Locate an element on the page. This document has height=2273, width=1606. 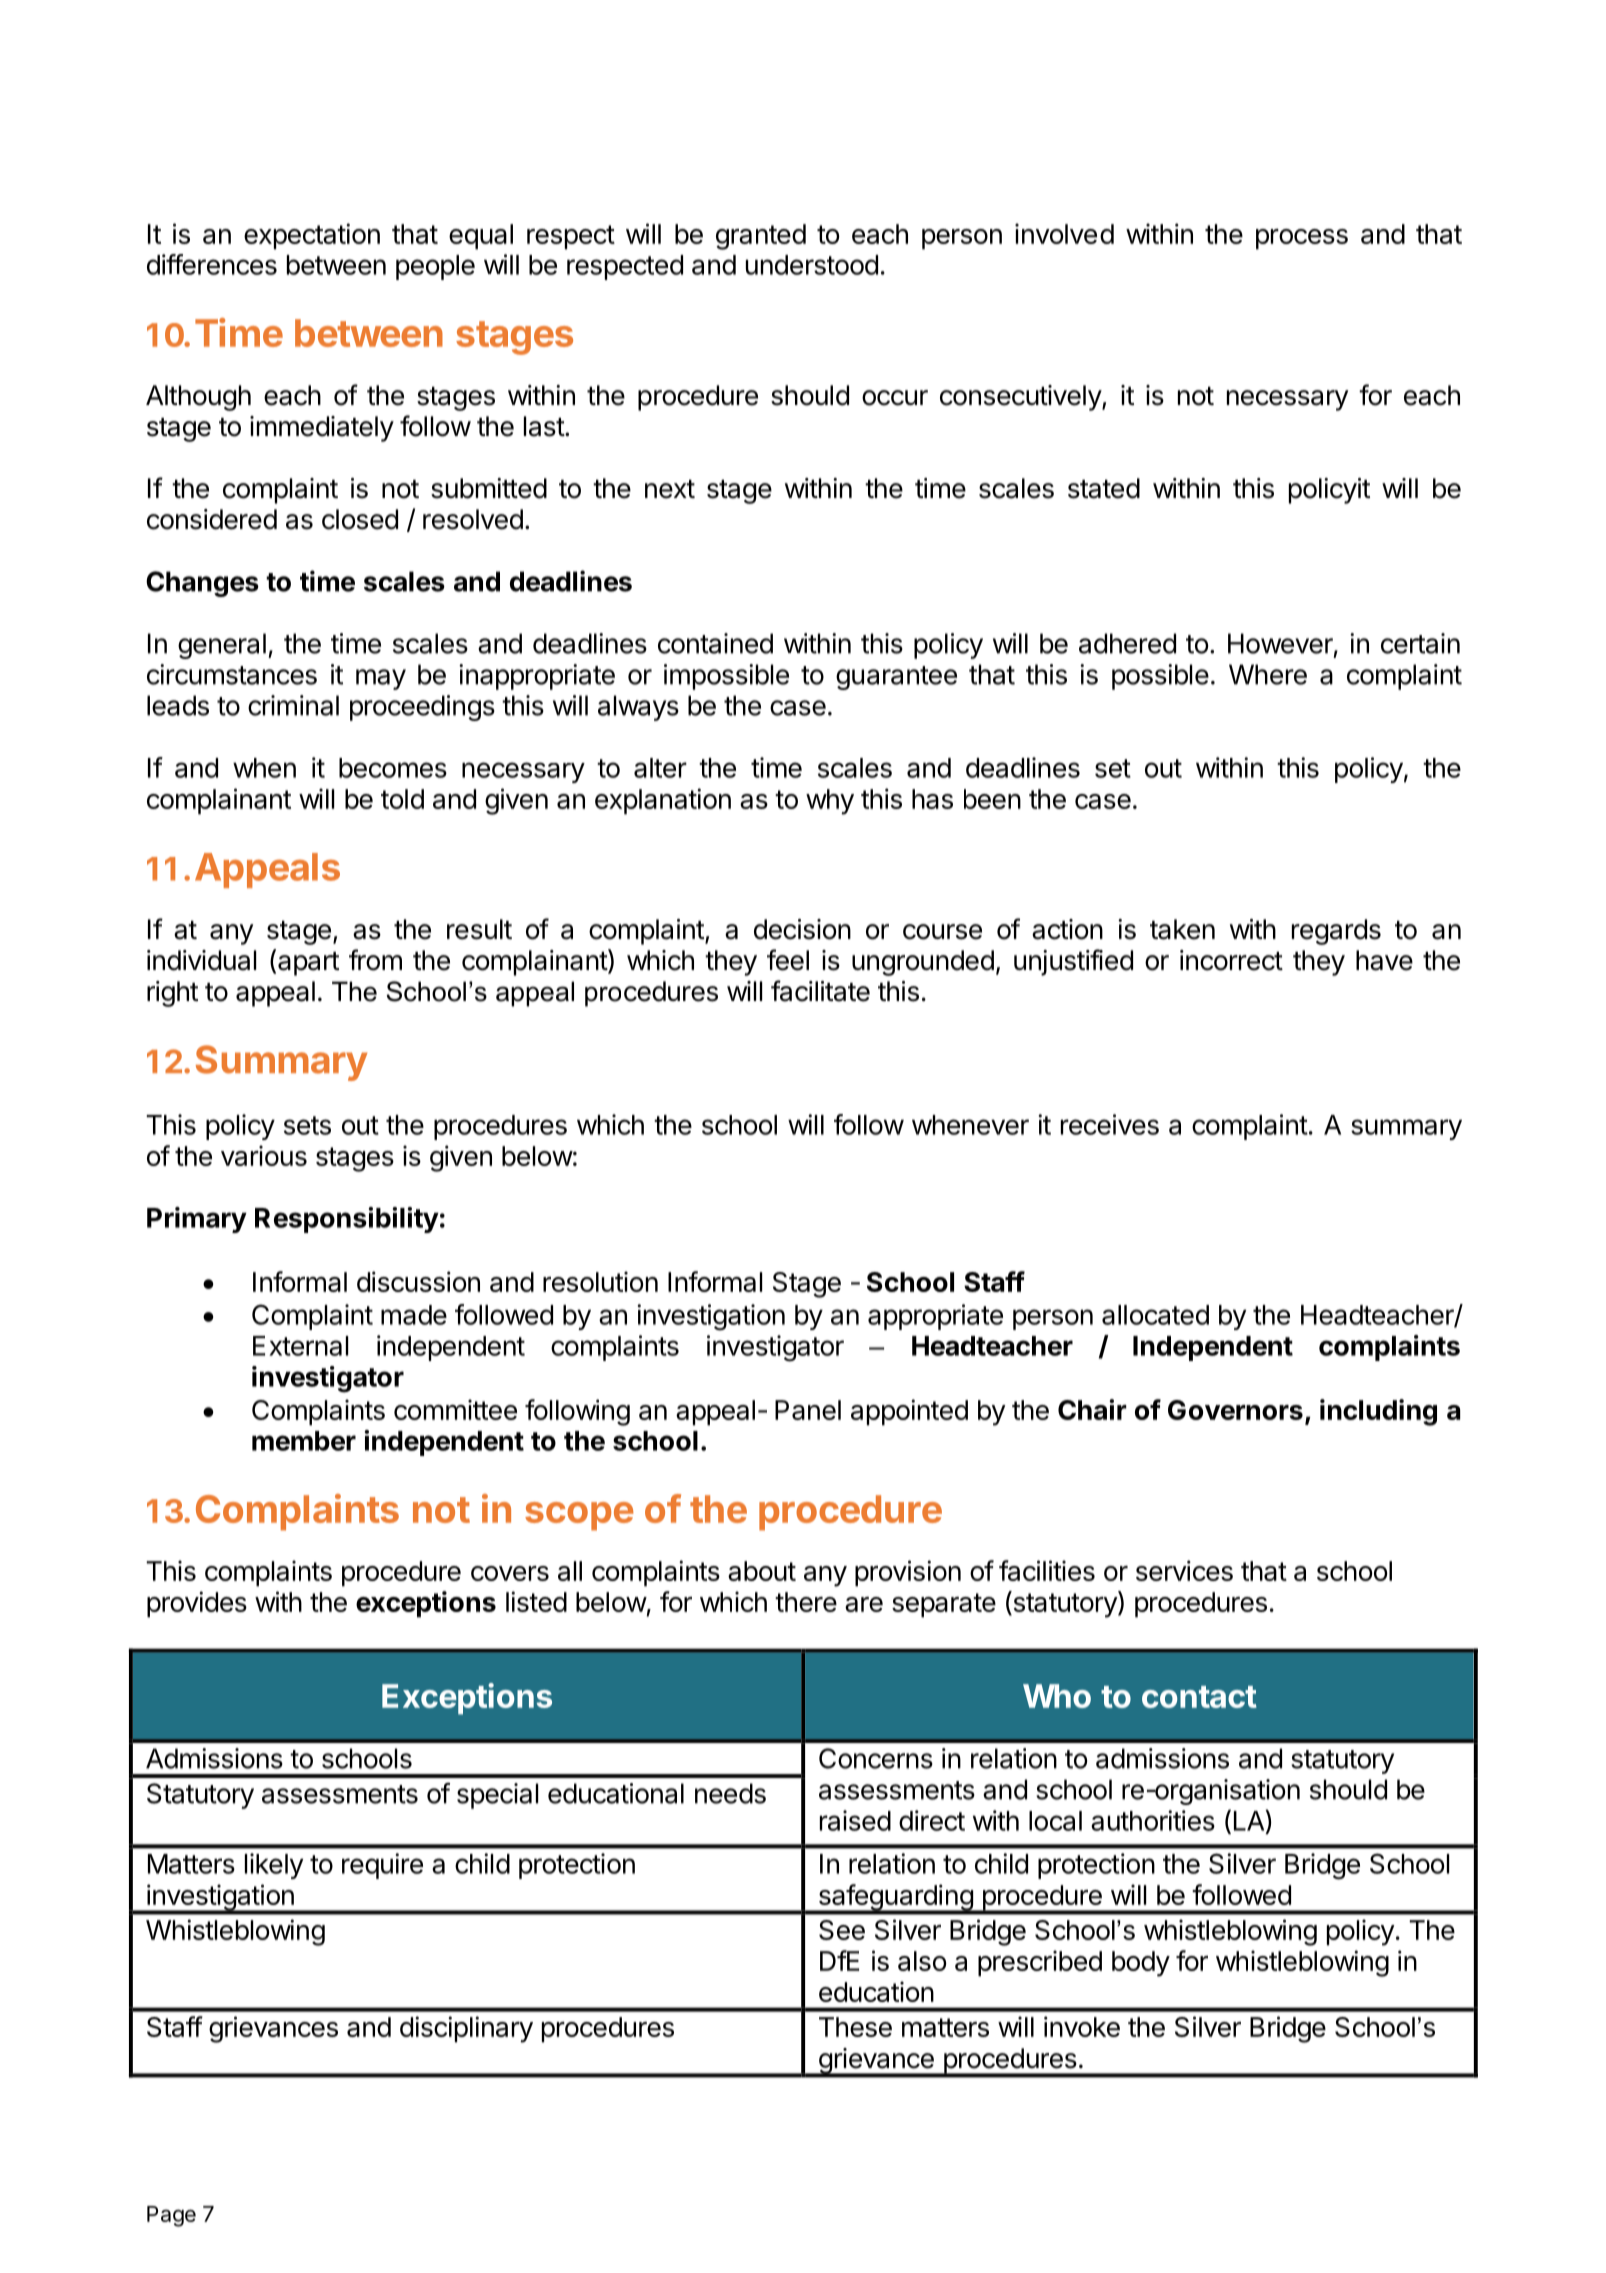
process is located at coordinates (1302, 239).
